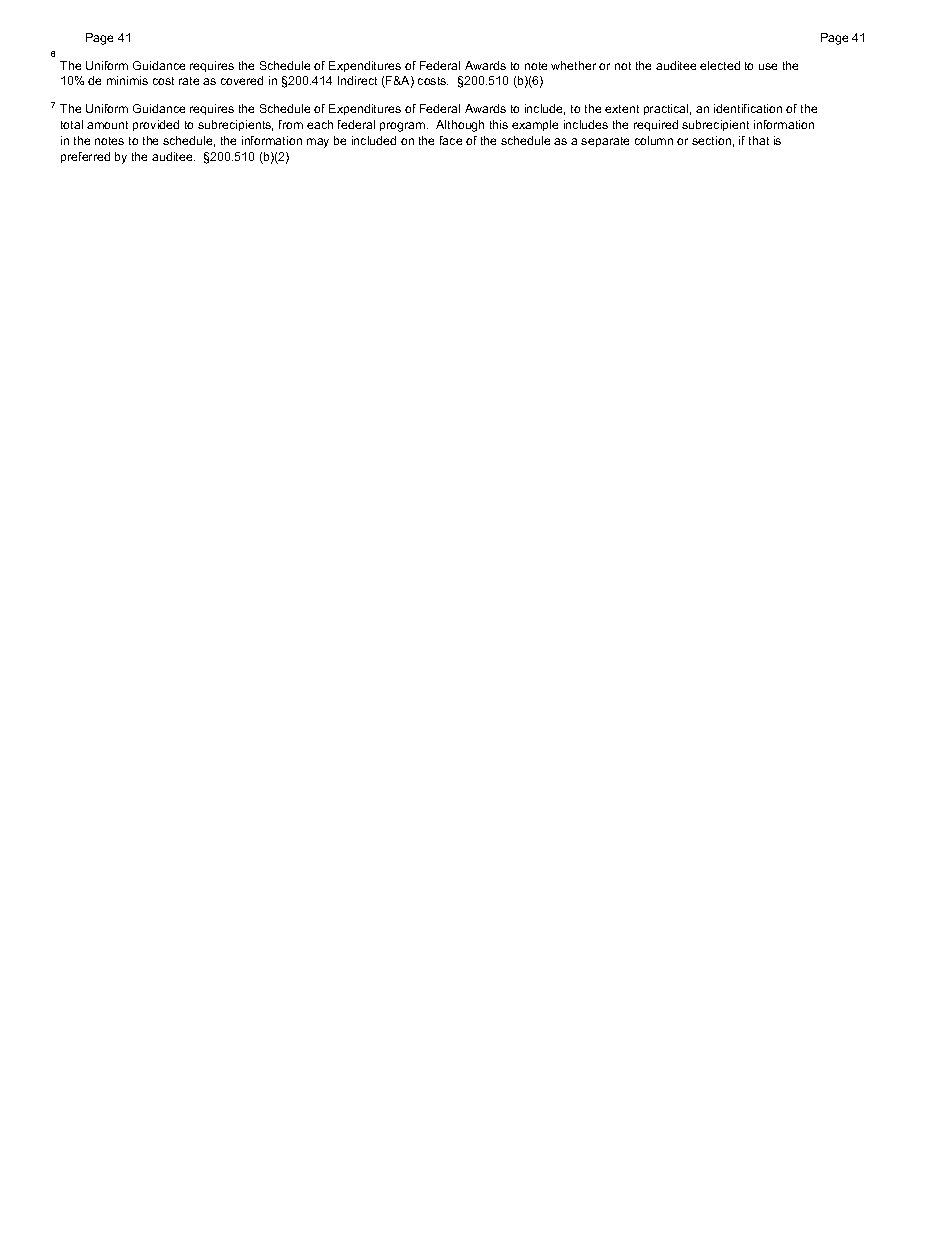 The width and height of the page is (952, 1233). Describe the element at coordinates (720, 65) in the page. I see `elected` at that location.
